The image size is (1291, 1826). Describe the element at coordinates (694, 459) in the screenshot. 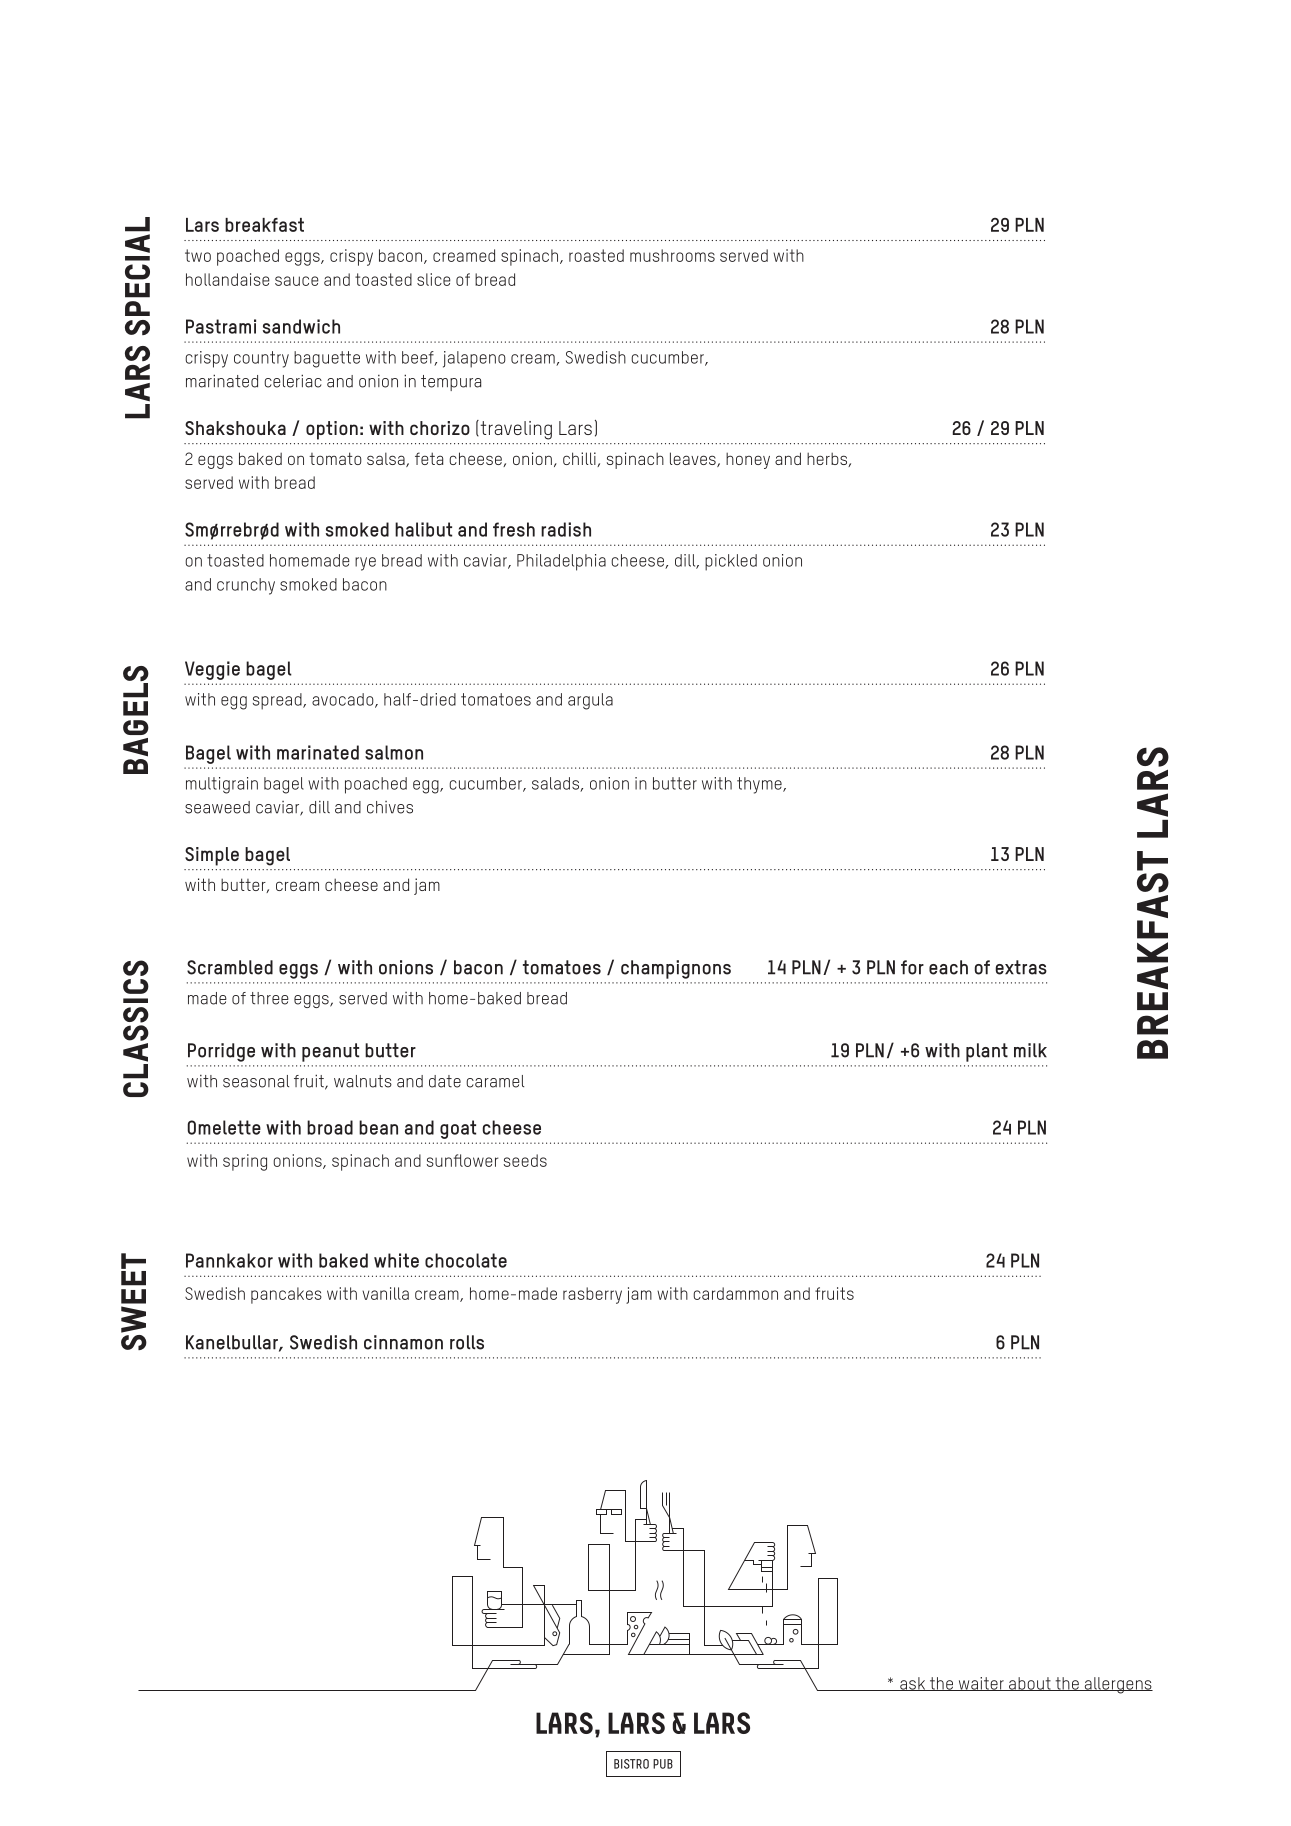

I see `leaves` at that location.
